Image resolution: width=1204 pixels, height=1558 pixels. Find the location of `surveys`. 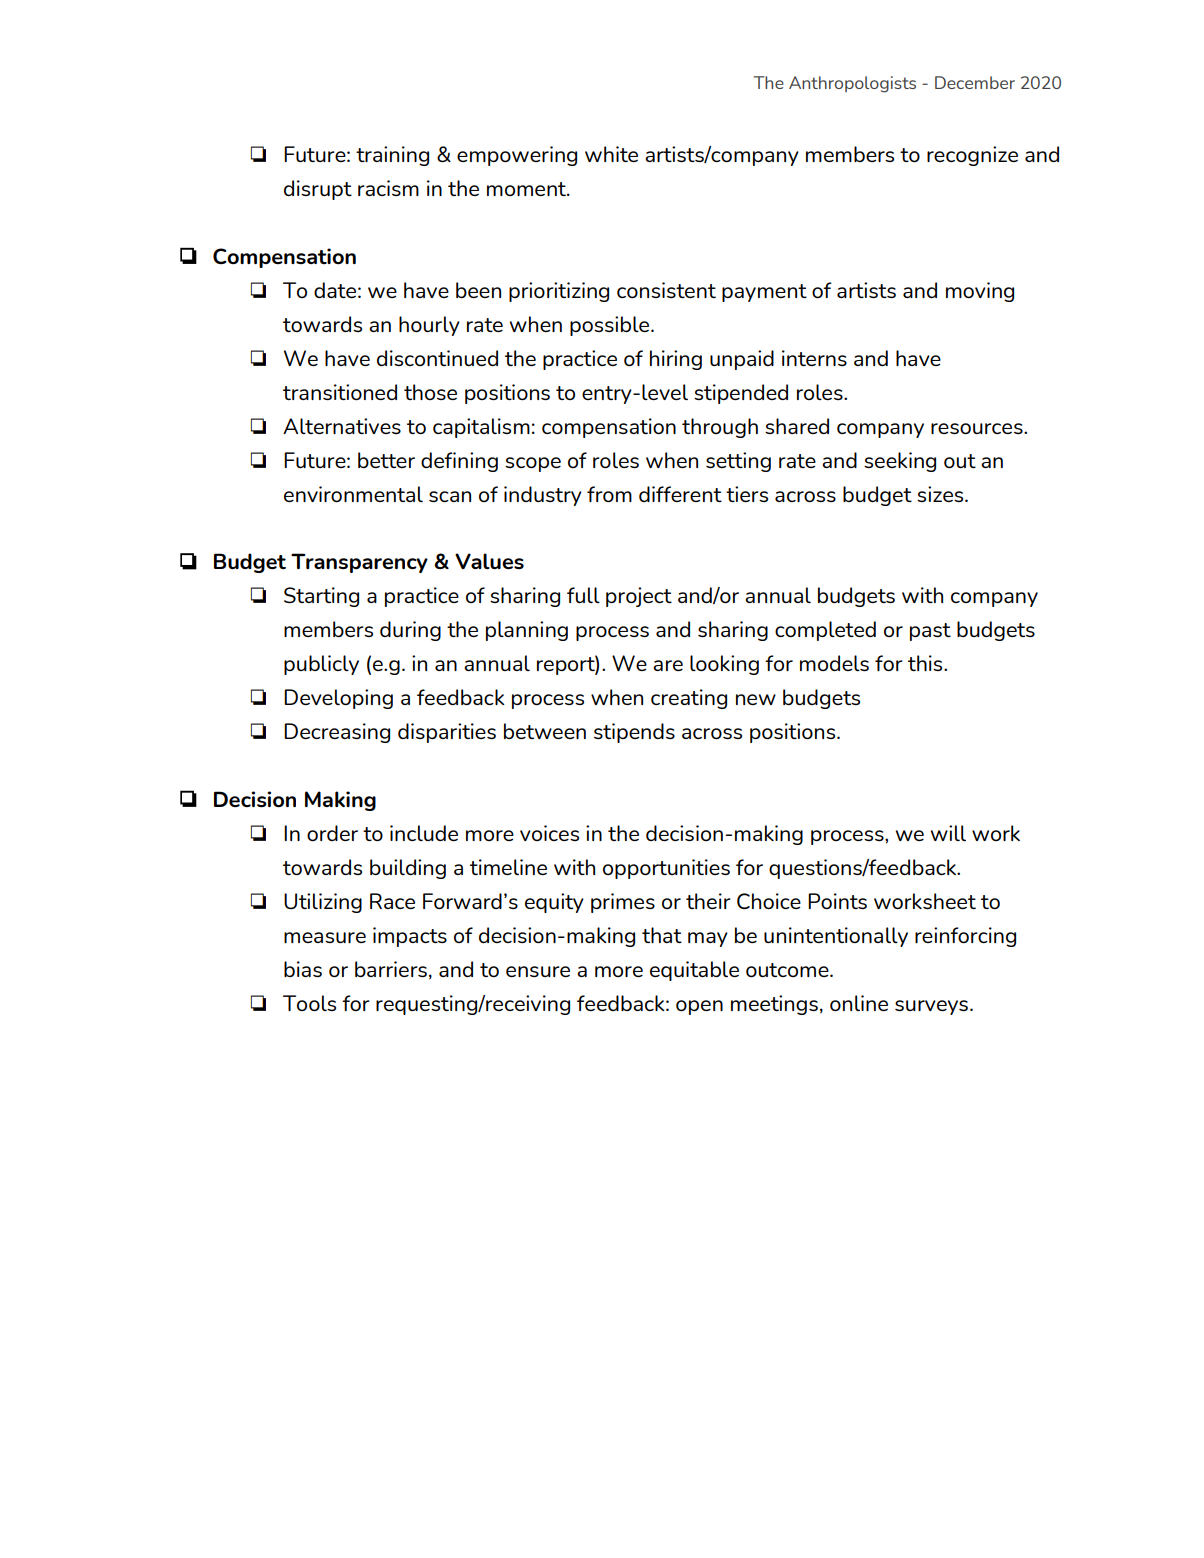

surveys is located at coordinates (931, 1007).
